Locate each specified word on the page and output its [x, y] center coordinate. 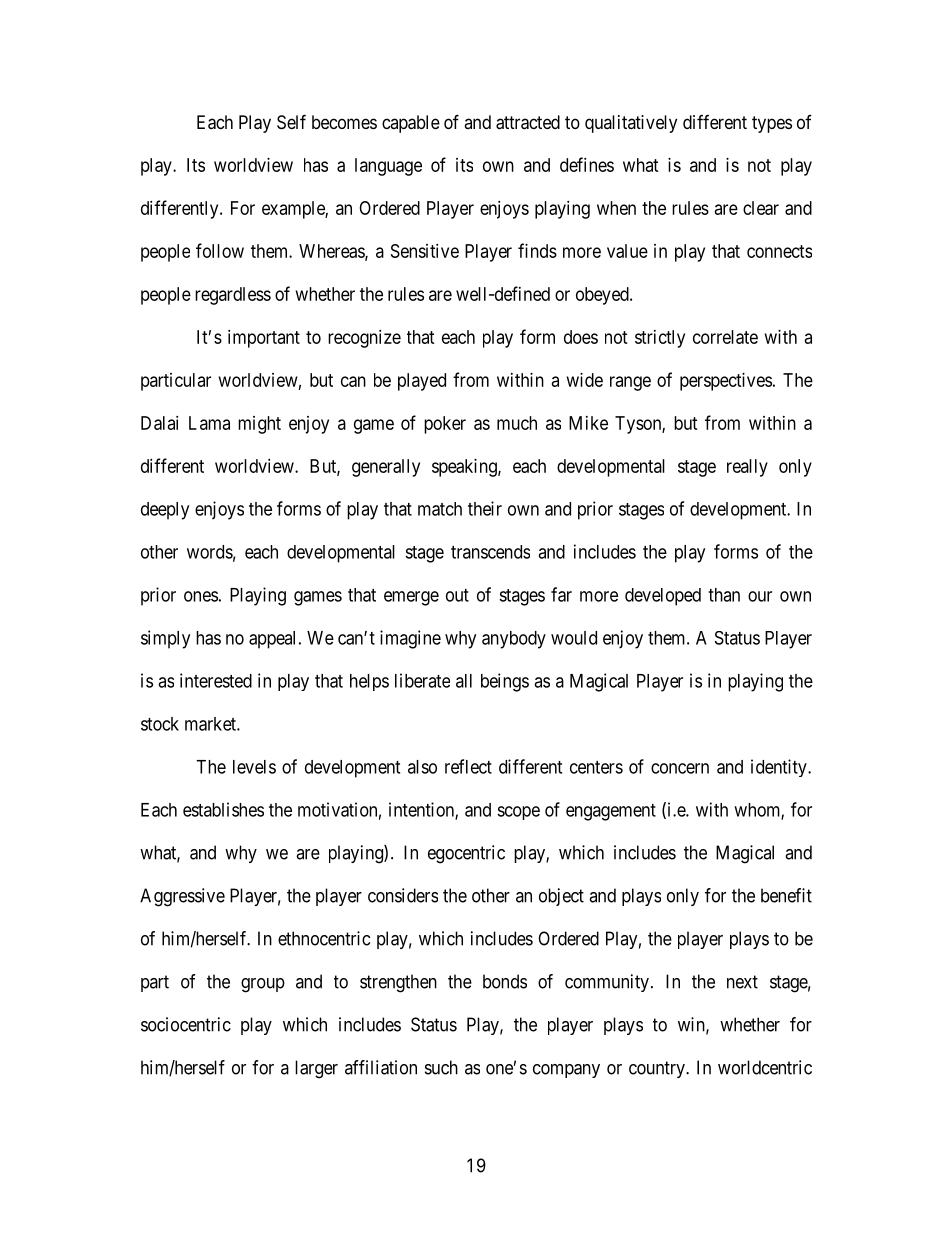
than [724, 595]
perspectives [726, 382]
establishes [223, 809]
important [264, 339]
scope [518, 813]
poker [445, 425]
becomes [344, 122]
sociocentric [186, 1024]
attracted [528, 122]
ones [201, 596]
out [457, 595]
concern [680, 768]
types [772, 124]
